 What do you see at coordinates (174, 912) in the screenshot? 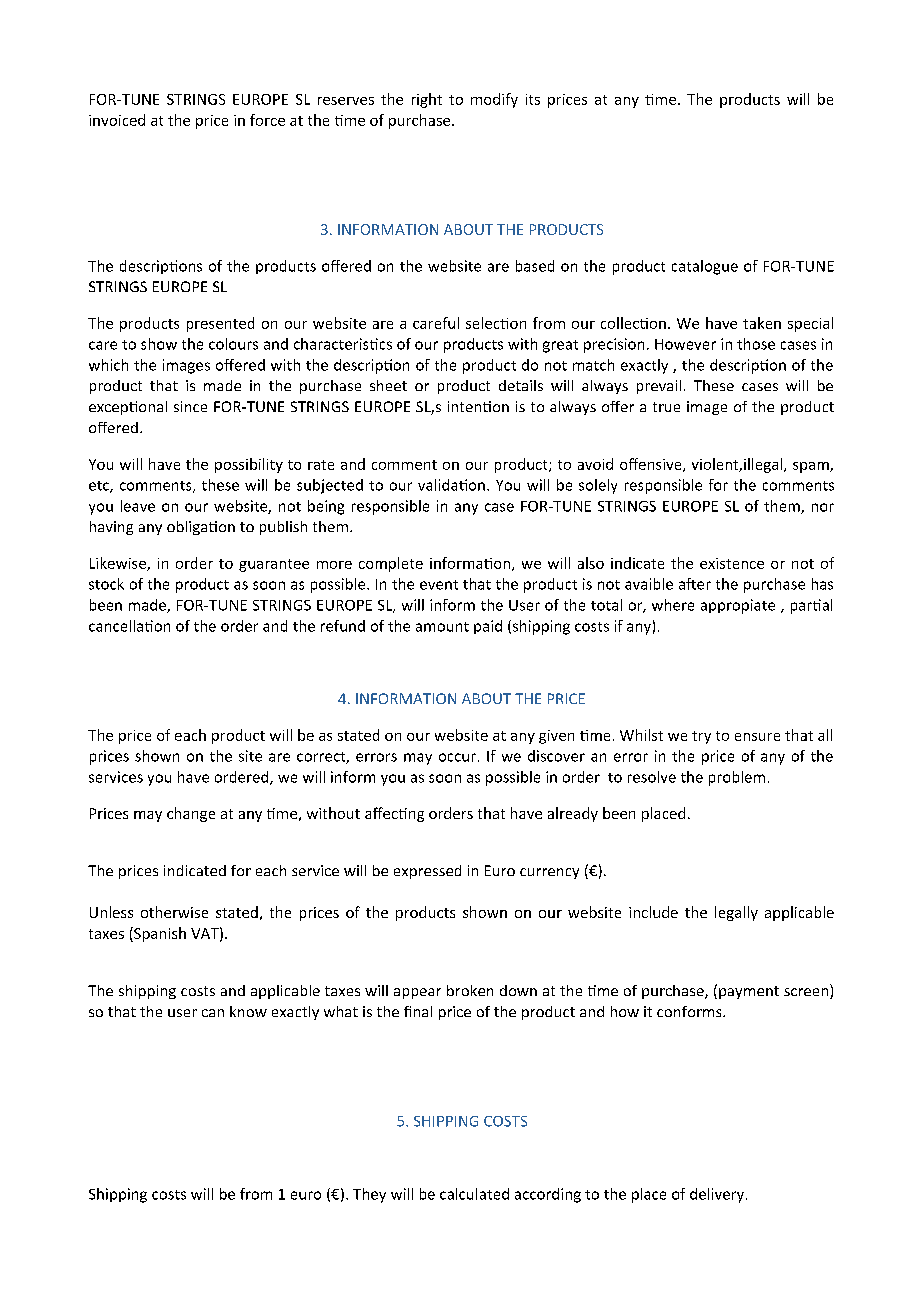
I see `otherwise` at bounding box center [174, 912].
